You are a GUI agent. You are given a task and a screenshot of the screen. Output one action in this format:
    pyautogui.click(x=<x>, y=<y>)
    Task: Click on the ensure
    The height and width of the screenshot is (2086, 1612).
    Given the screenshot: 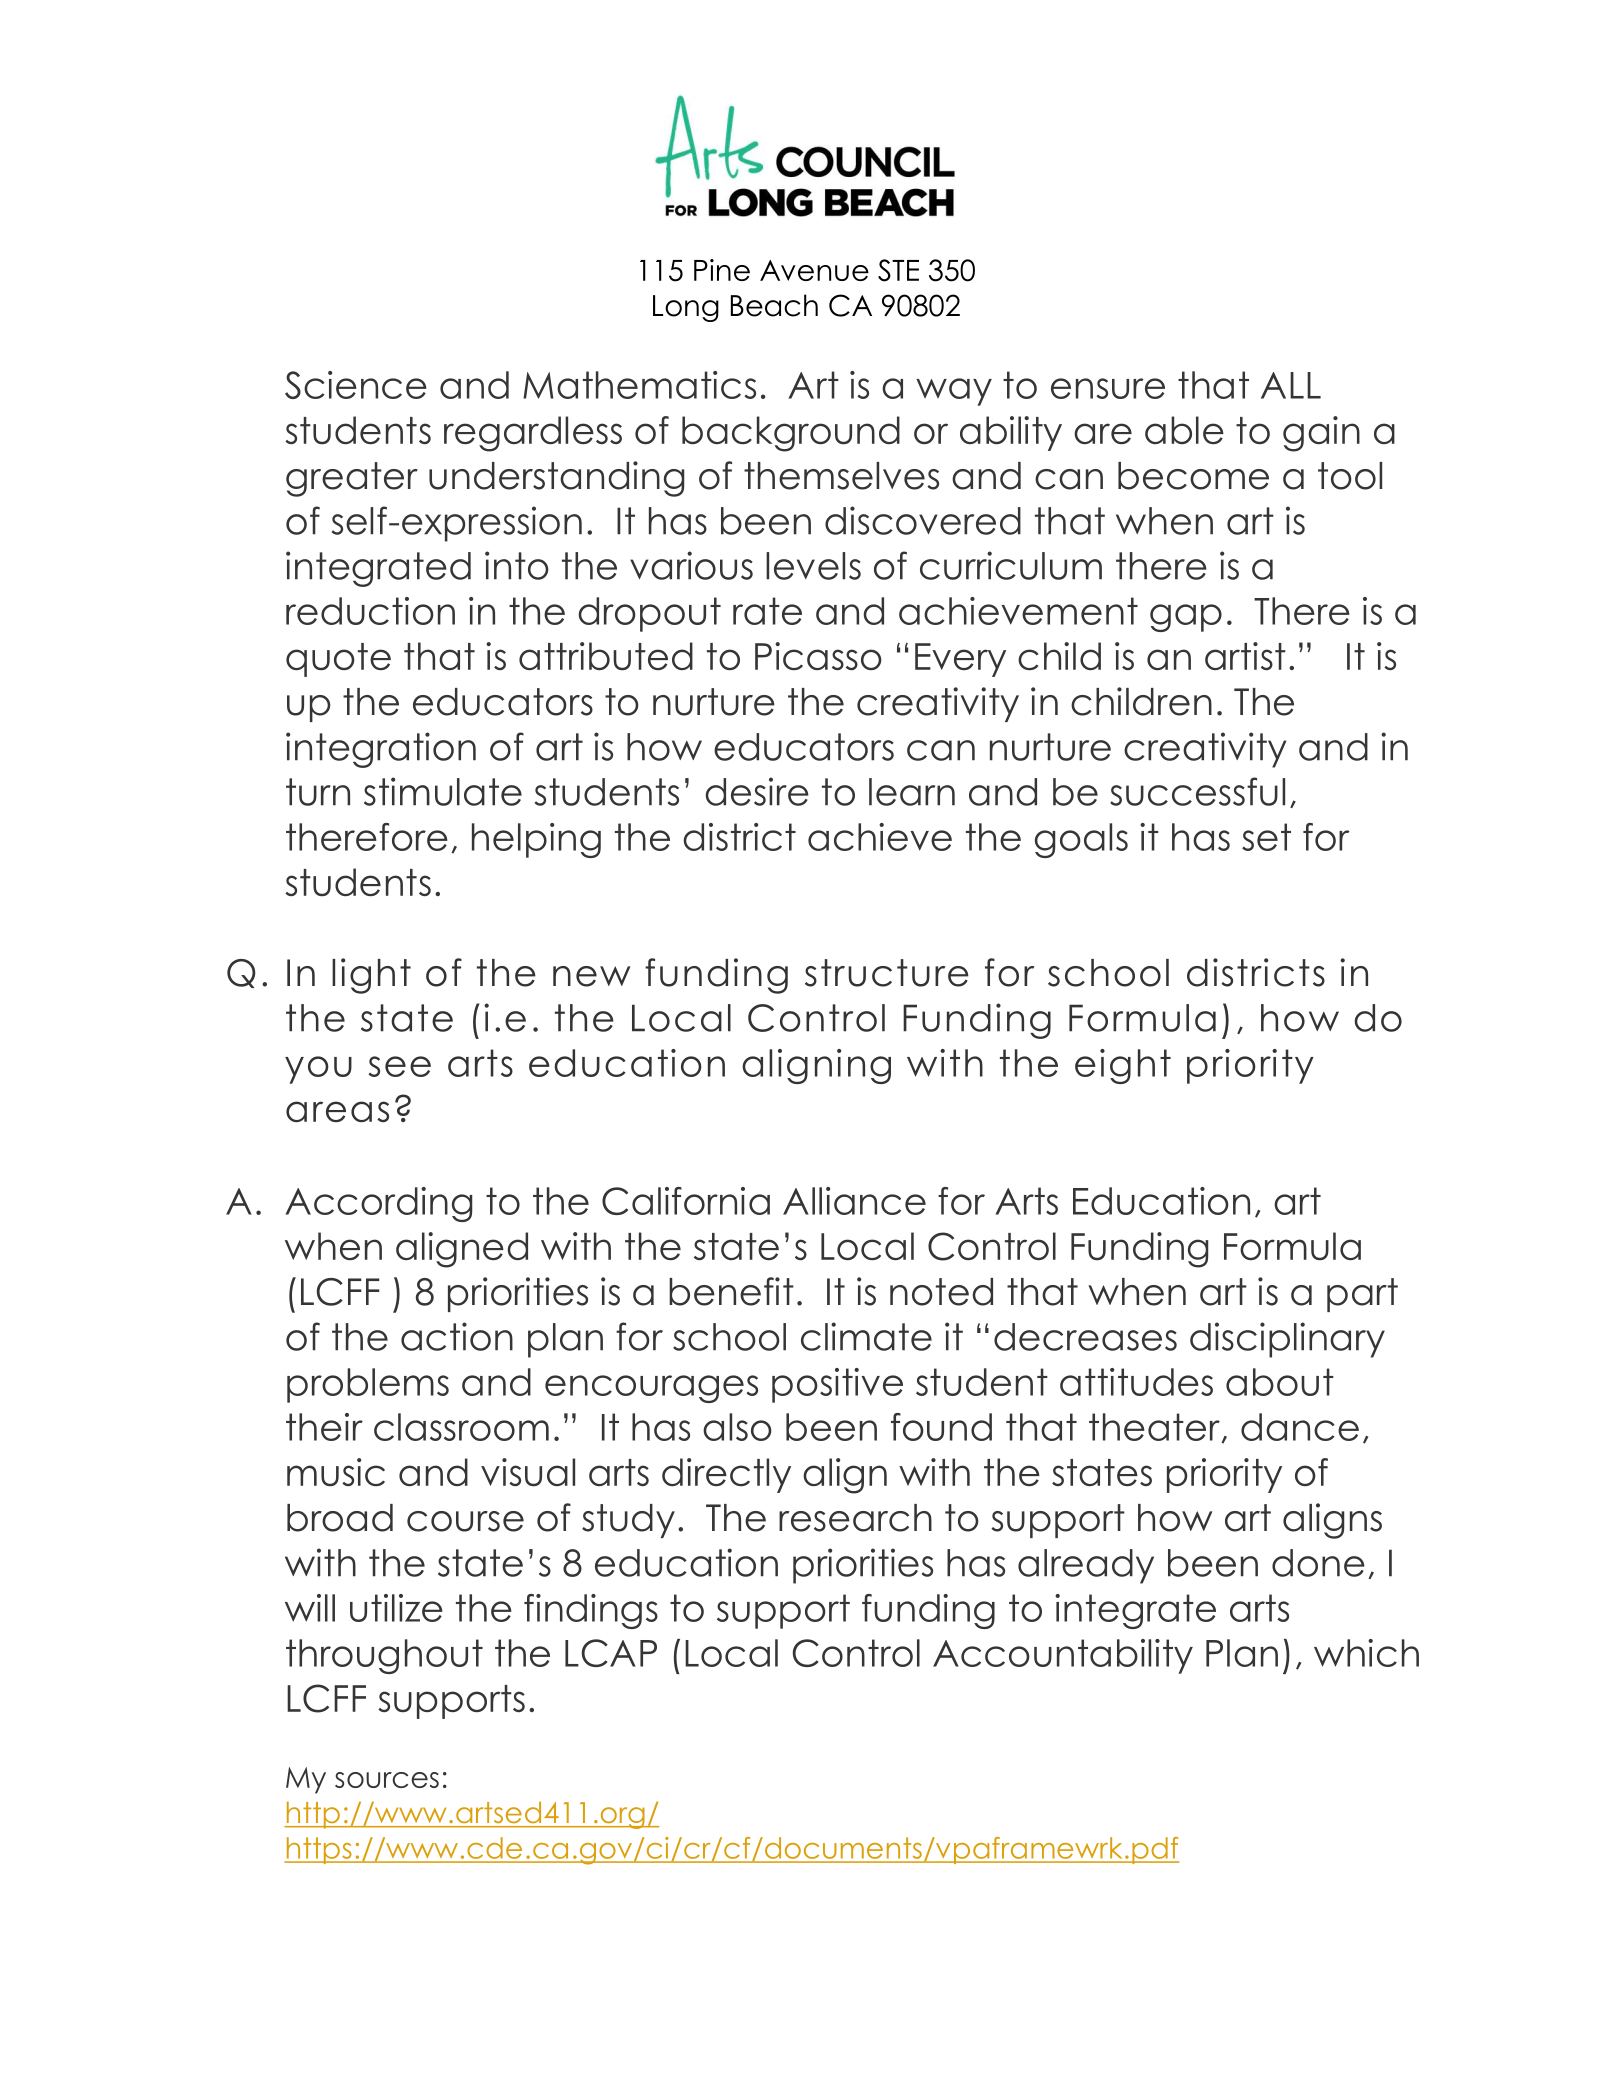 What is the action you would take?
    pyautogui.click(x=1108, y=388)
